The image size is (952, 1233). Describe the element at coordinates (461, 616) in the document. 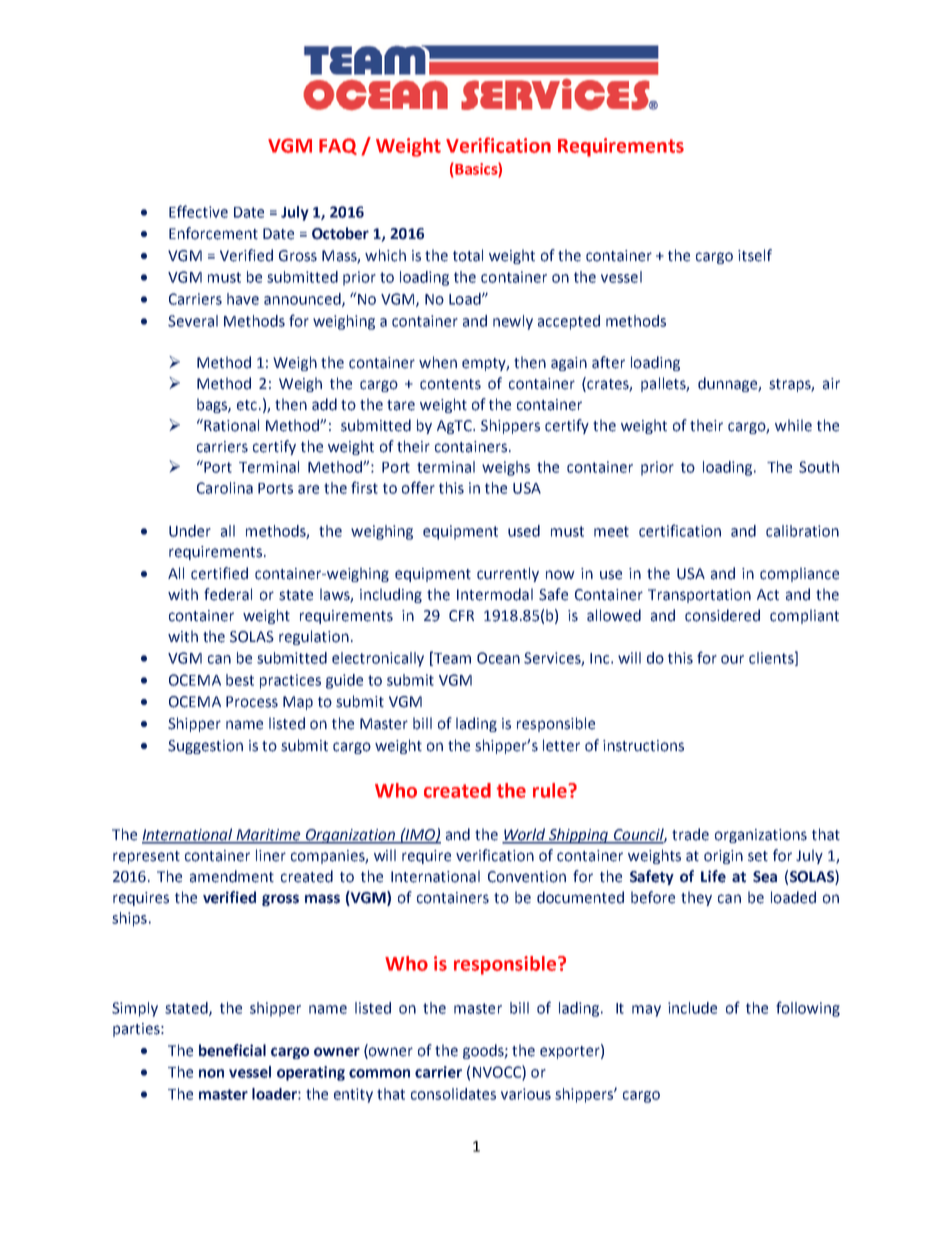

I see `CFR` at that location.
